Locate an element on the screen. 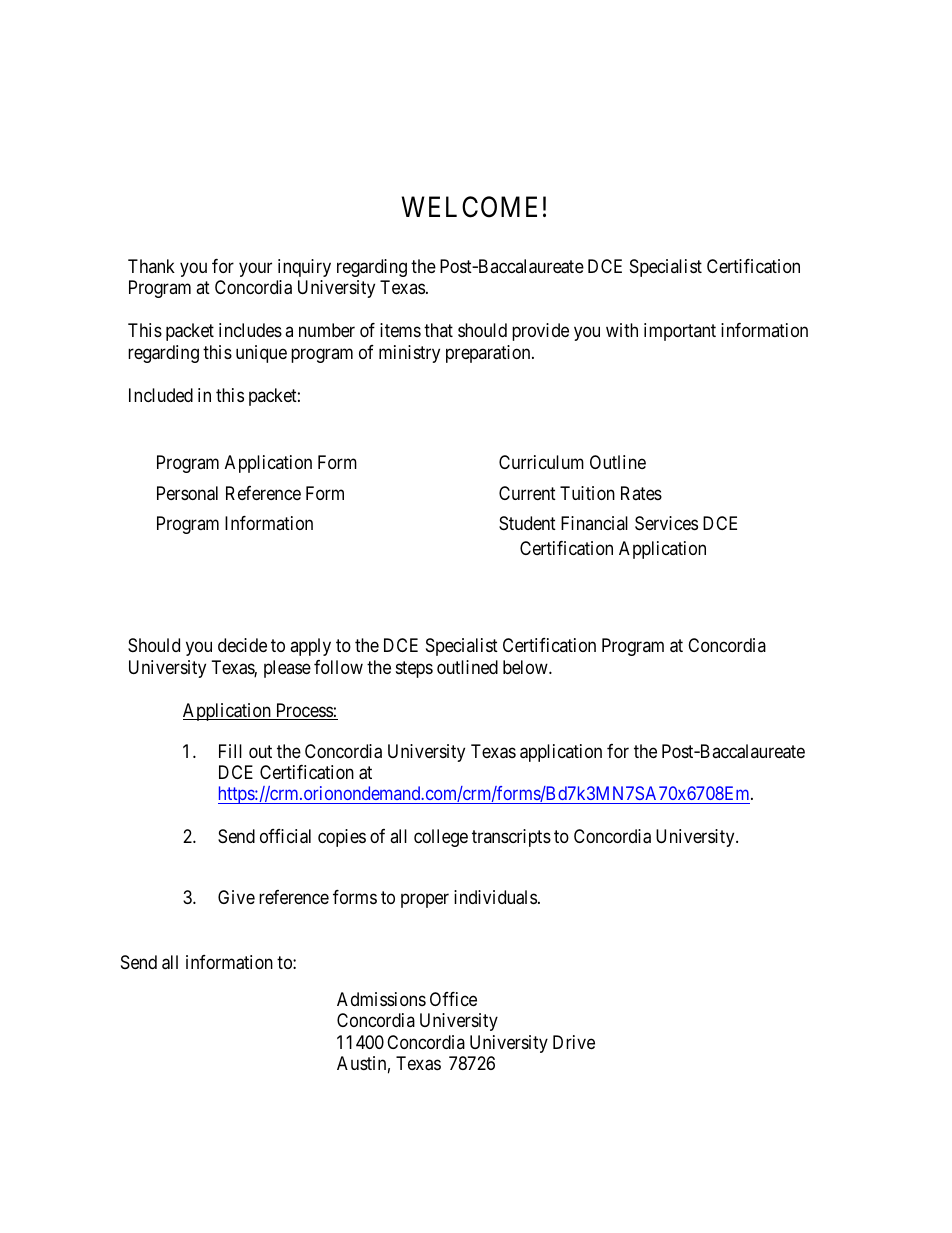 The width and height of the screenshot is (952, 1233). steps is located at coordinates (414, 669).
